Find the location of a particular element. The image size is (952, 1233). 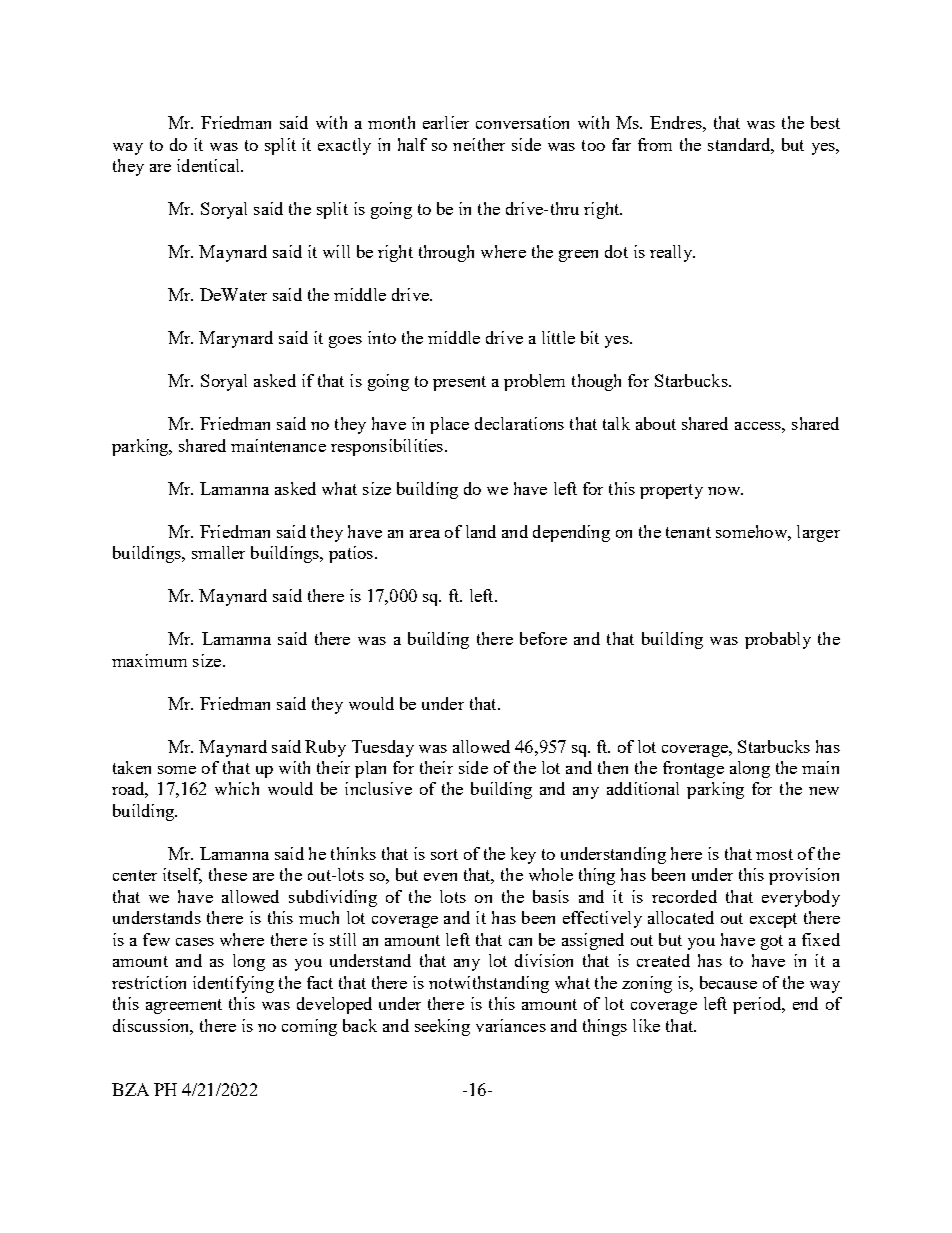

land is located at coordinates (481, 531).
